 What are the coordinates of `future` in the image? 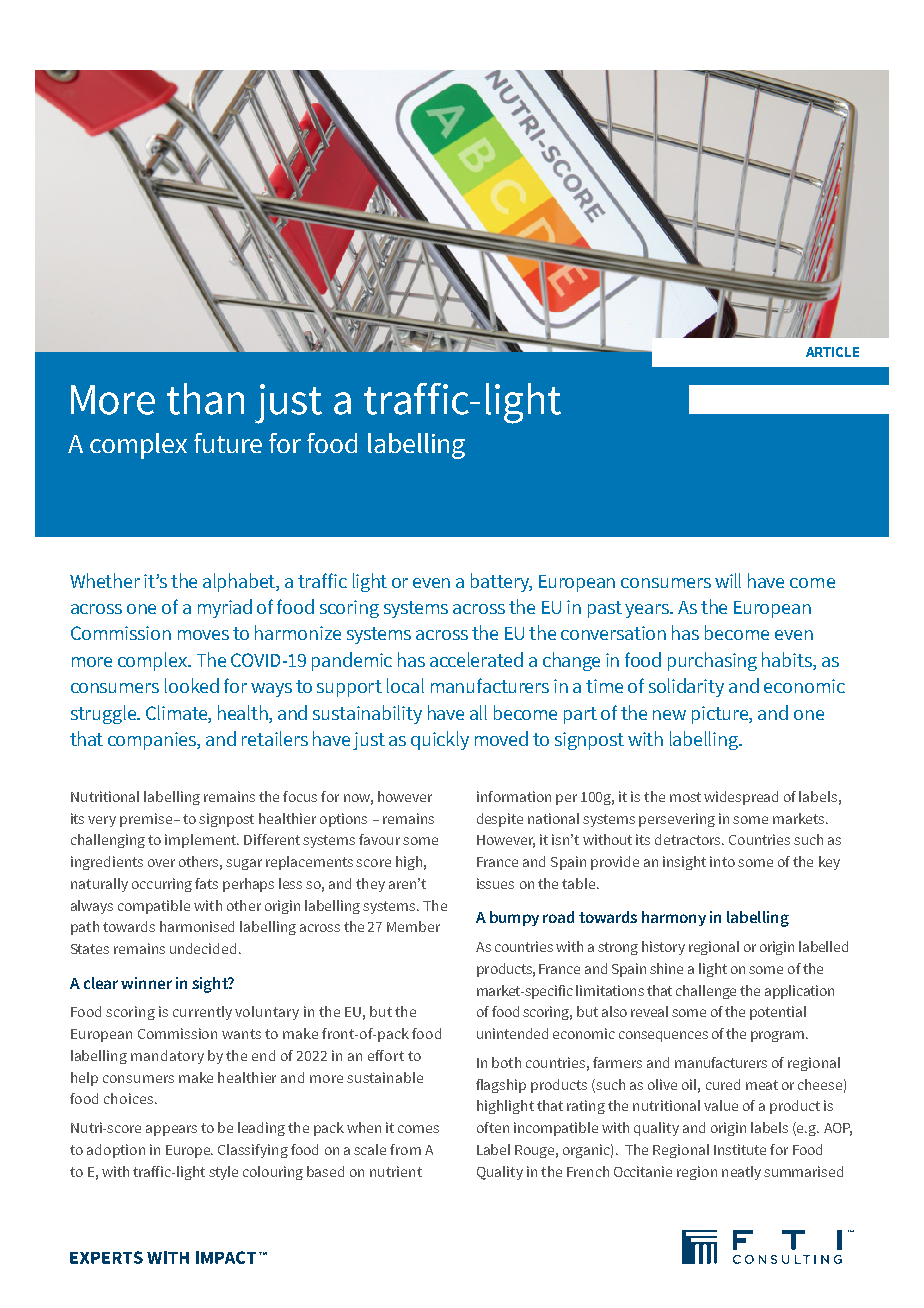 It's located at (228, 443).
